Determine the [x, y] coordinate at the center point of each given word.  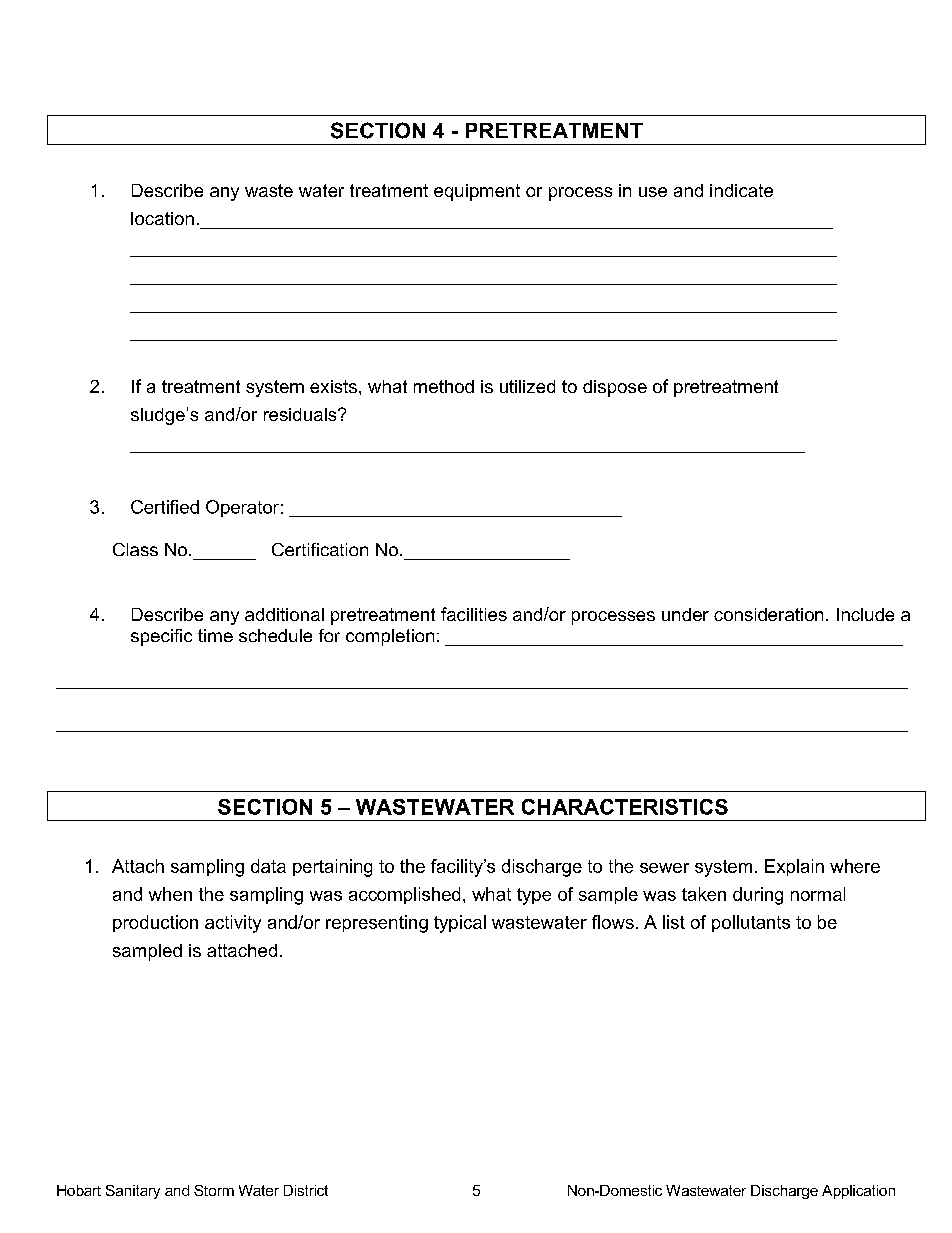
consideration [768, 614]
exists [333, 386]
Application [858, 1192]
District [306, 1190]
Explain [794, 867]
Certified [165, 507]
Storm [214, 1190]
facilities [474, 614]
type [534, 896]
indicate [741, 190]
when [170, 894]
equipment [477, 192]
